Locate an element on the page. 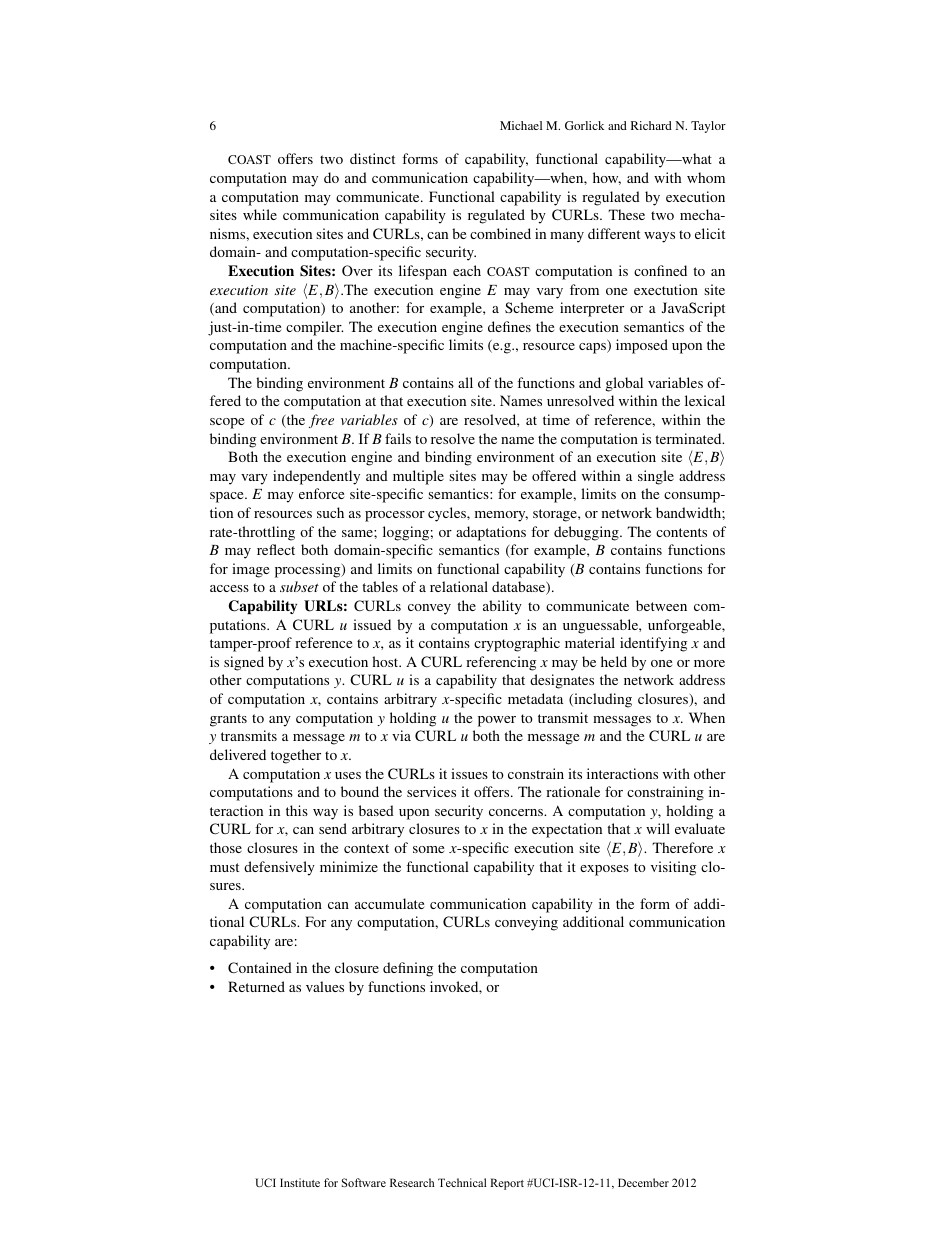 The height and width of the image is (1233, 952). while is located at coordinates (260, 214).
